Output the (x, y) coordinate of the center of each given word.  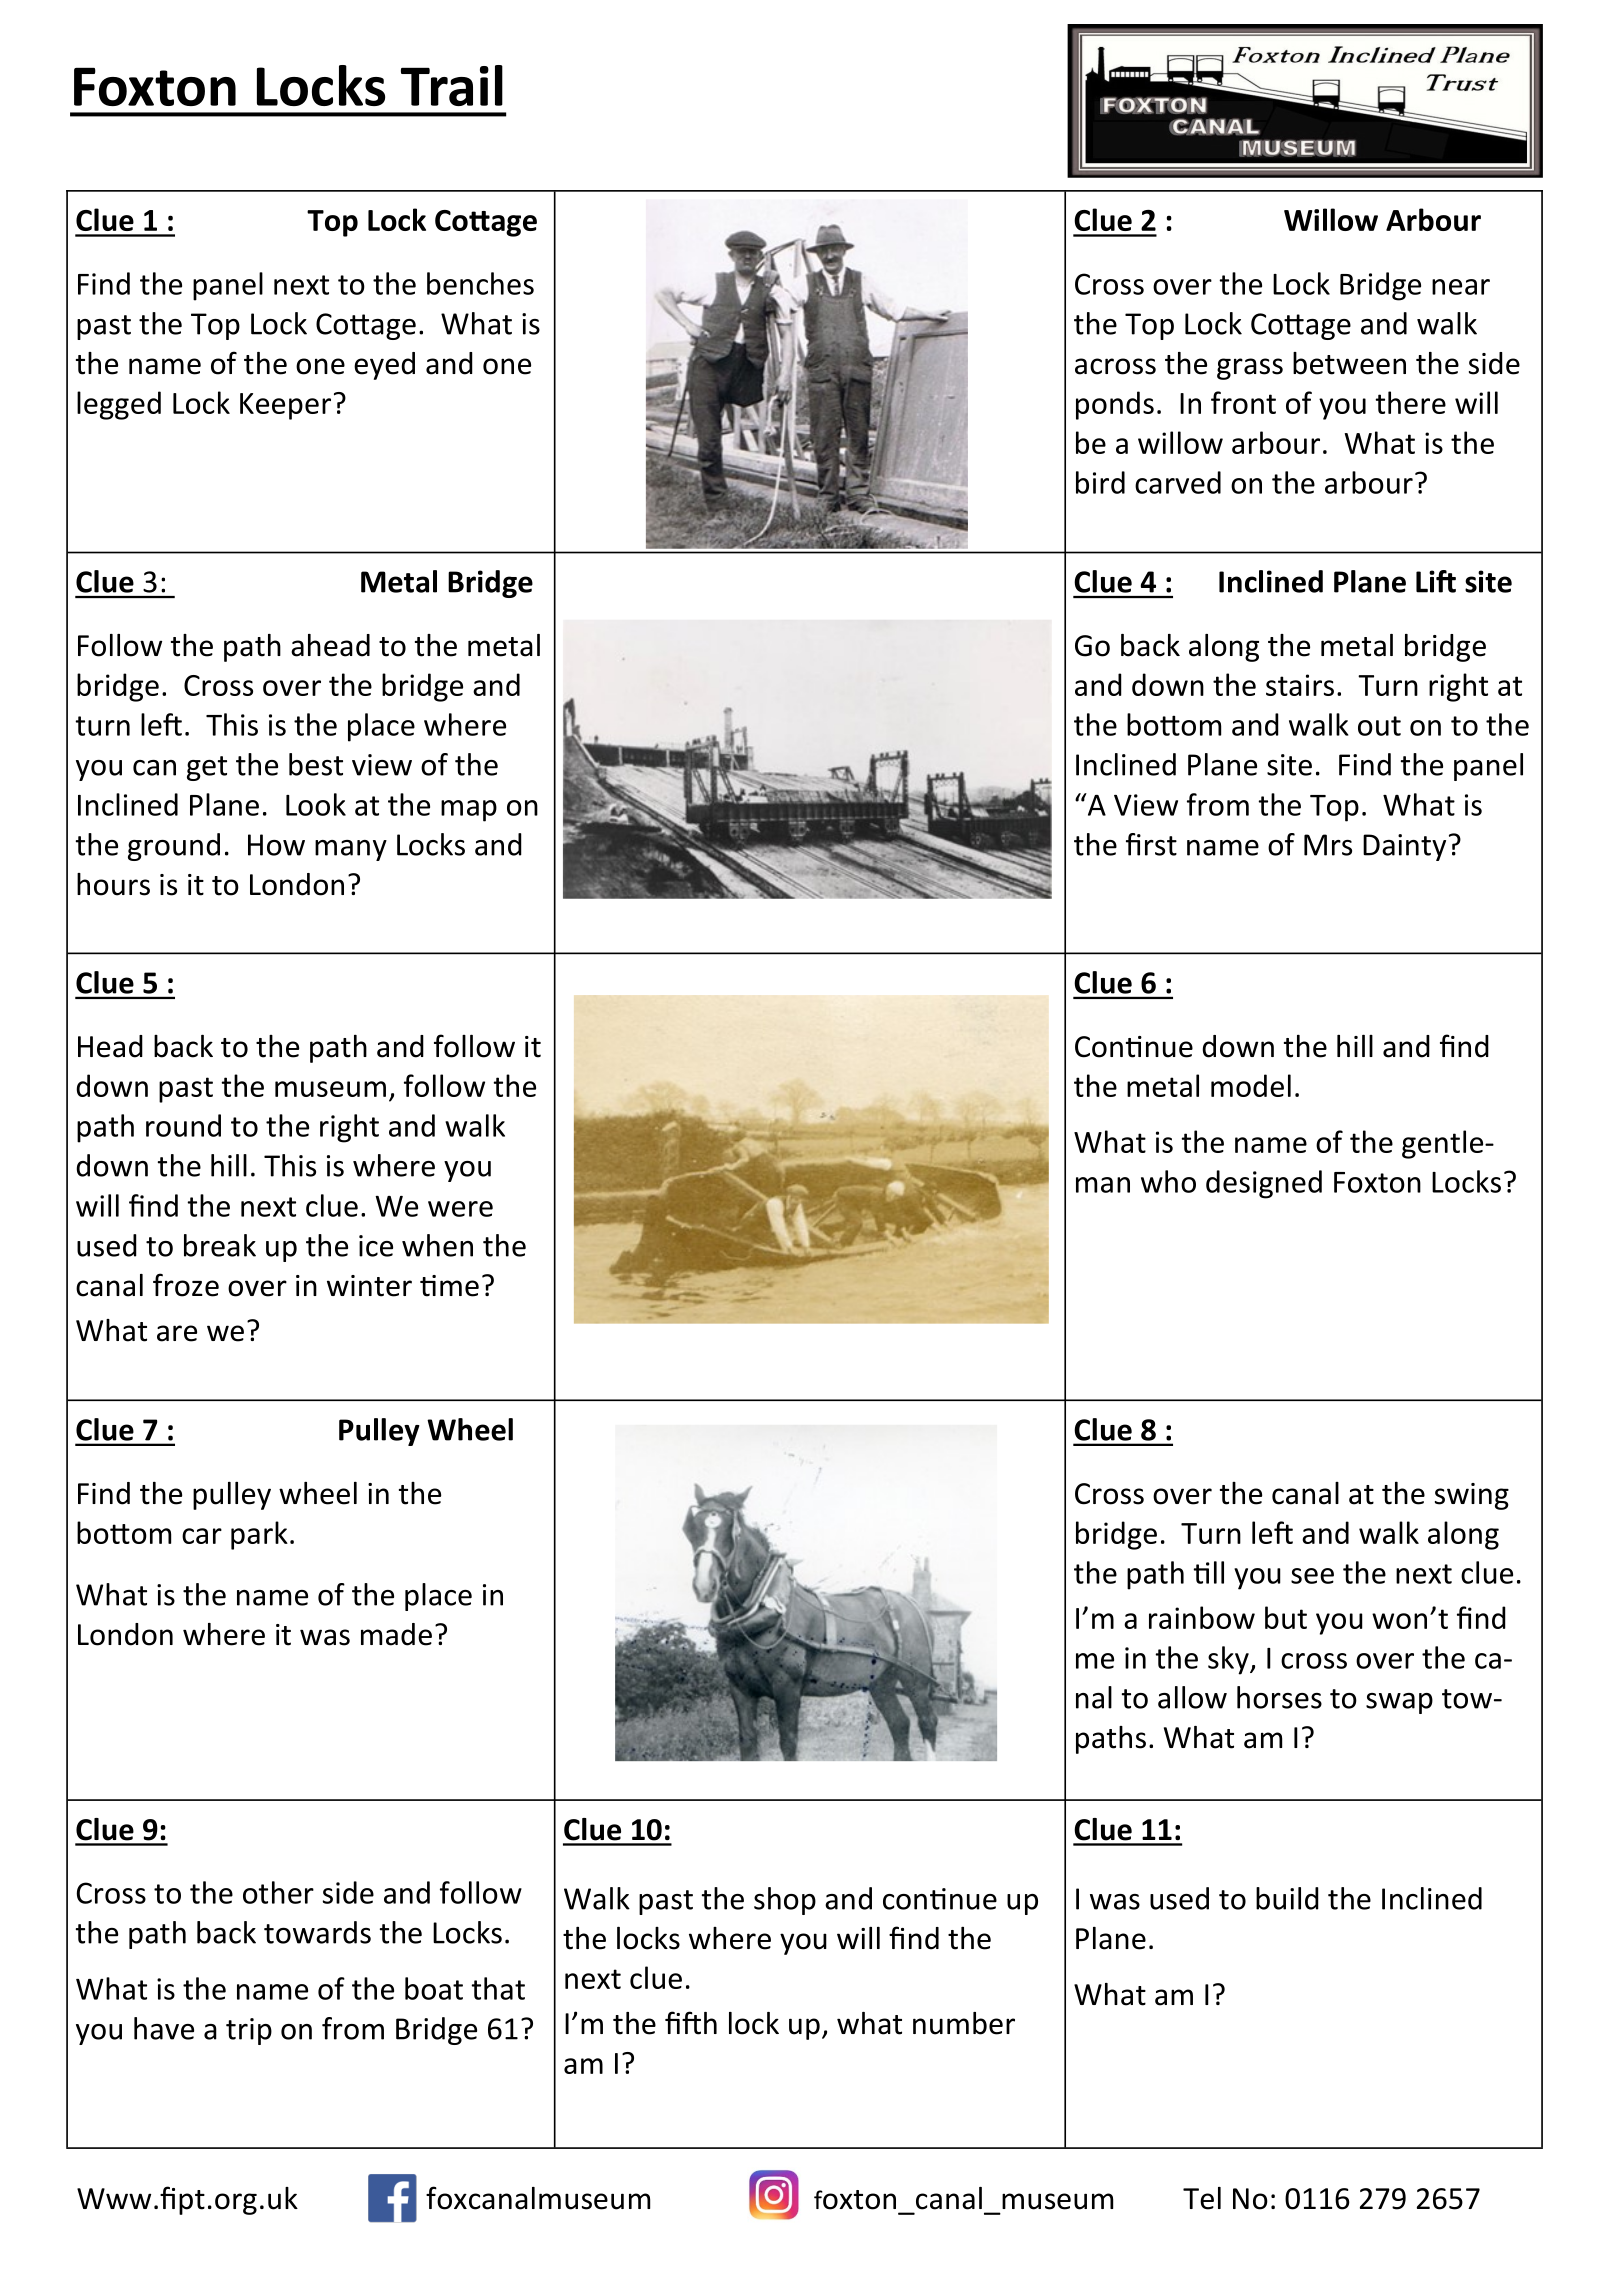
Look (316, 804)
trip (249, 2031)
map (469, 811)
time (449, 1286)
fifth (691, 2023)
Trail (452, 85)
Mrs (1328, 845)
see (1312, 1576)
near (1461, 287)
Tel (1202, 2198)
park (259, 1535)
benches (480, 283)
